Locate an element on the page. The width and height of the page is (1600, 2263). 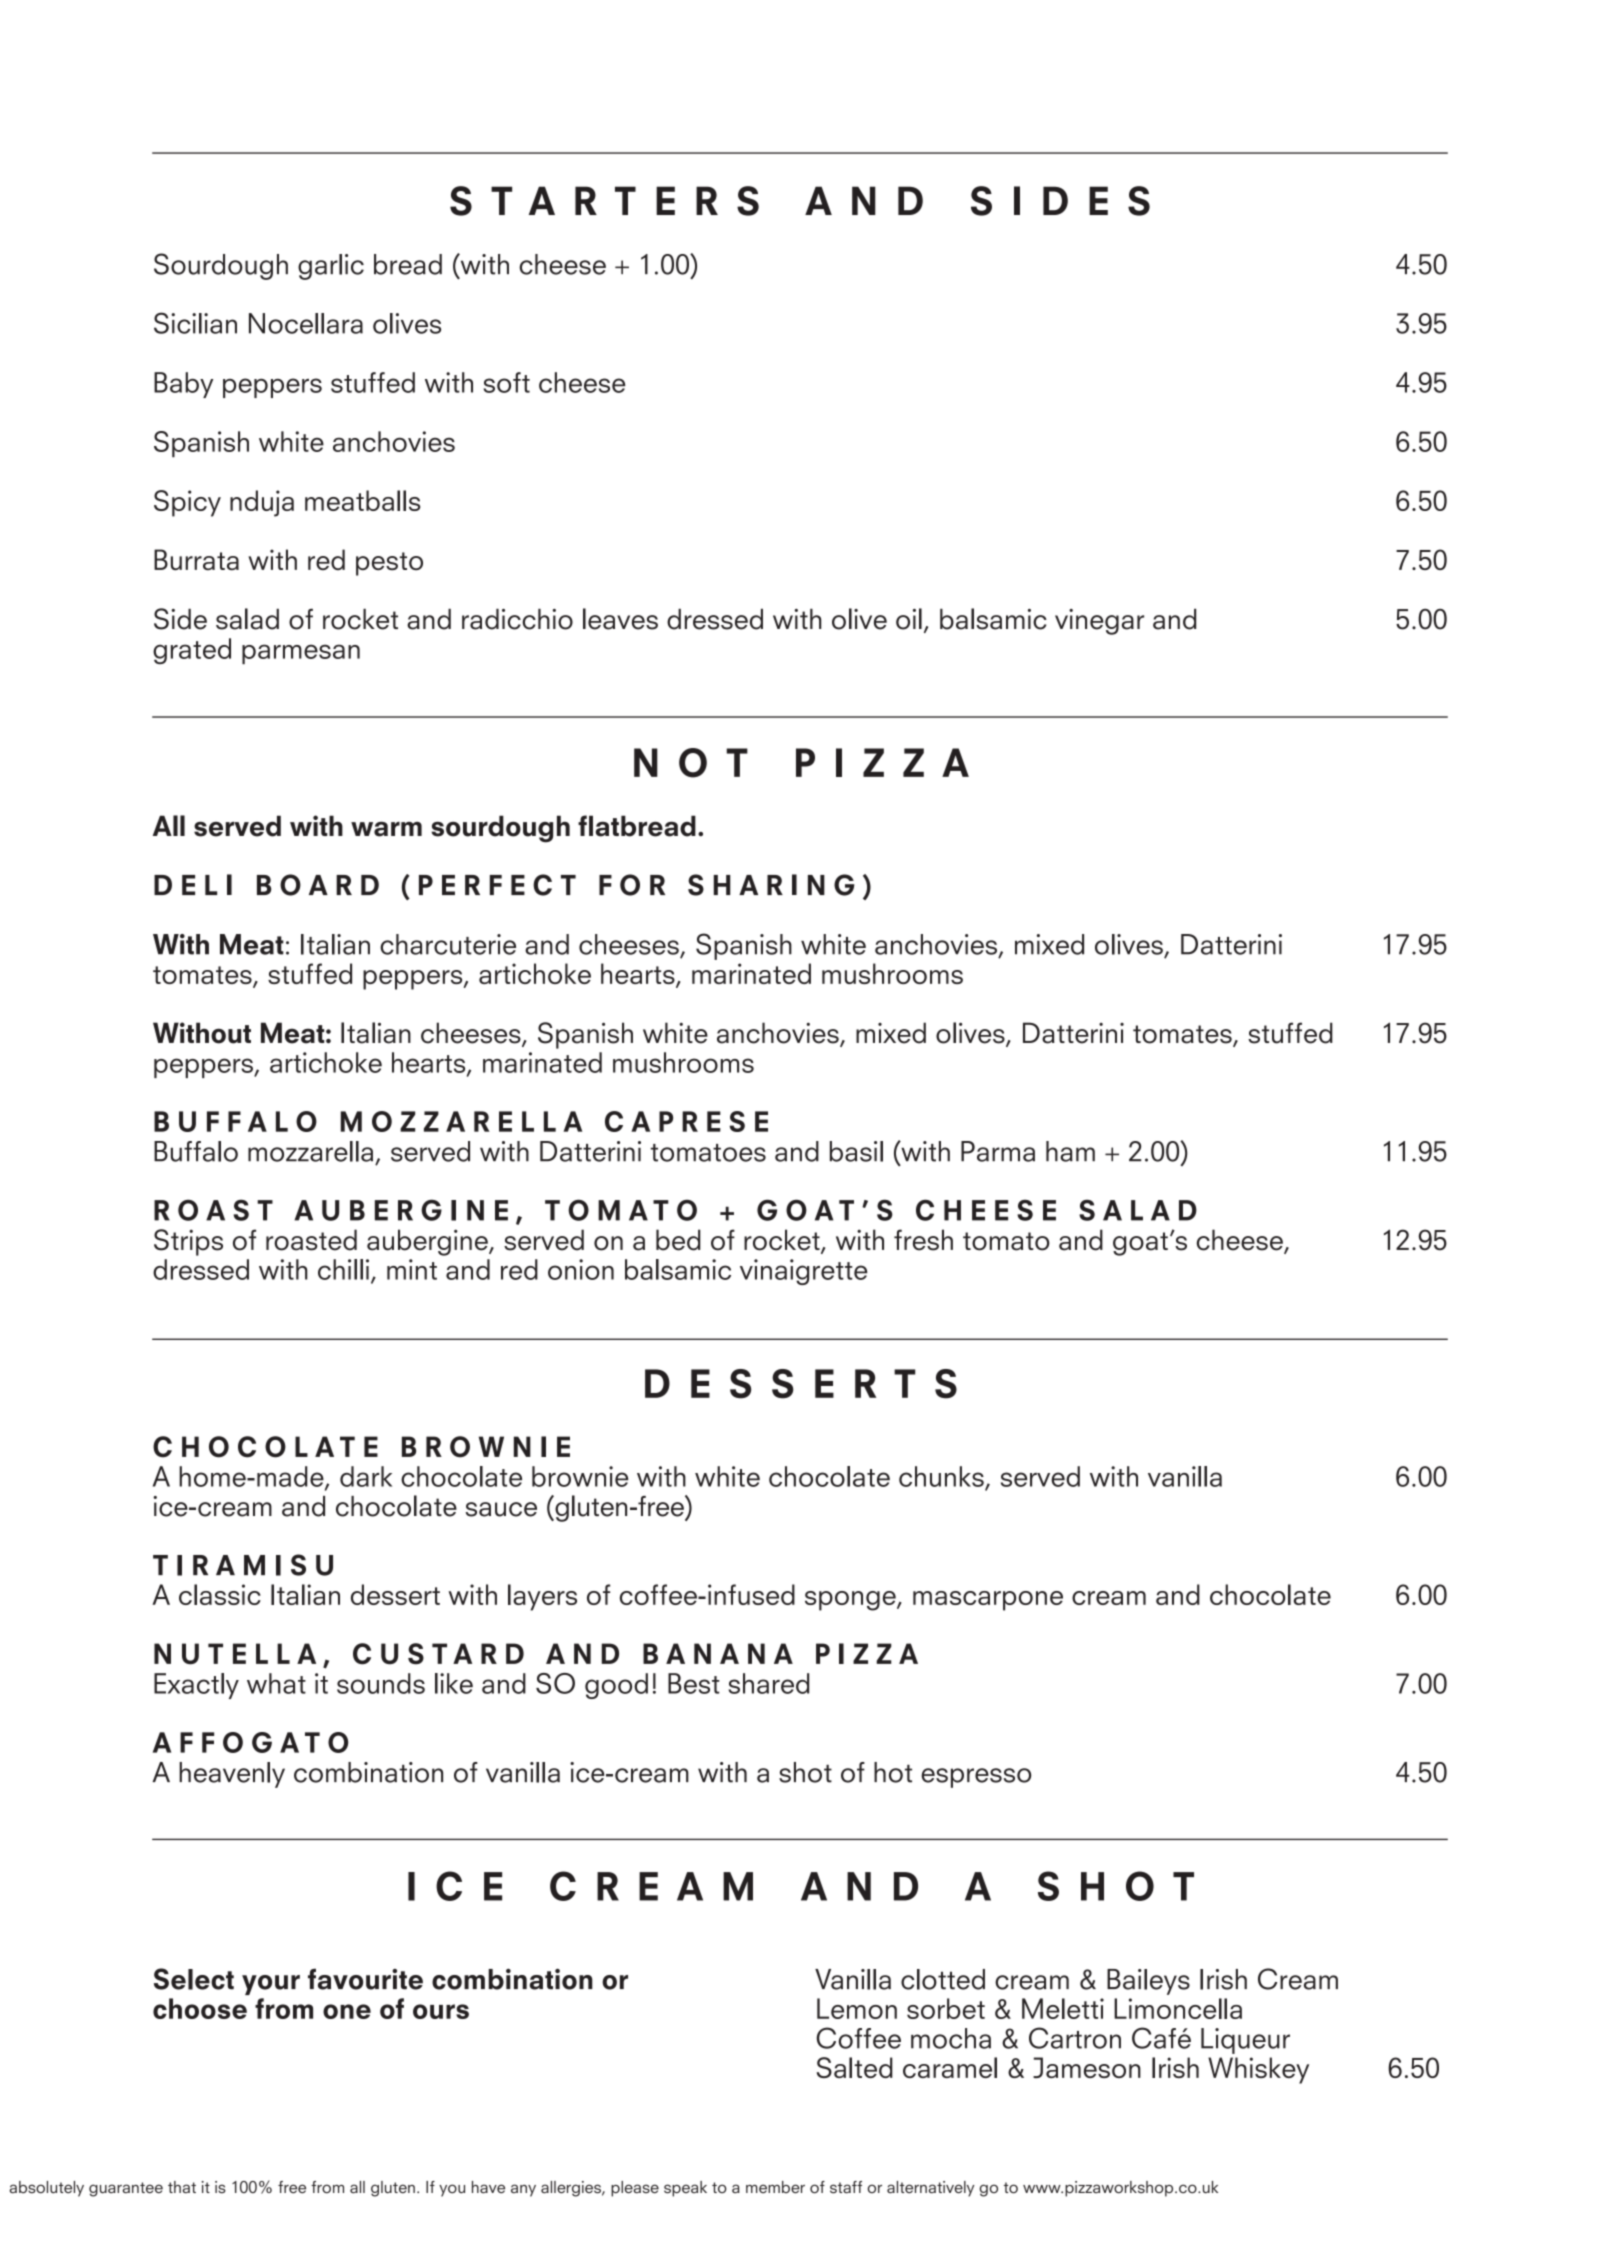
ham is located at coordinates (1070, 1151).
